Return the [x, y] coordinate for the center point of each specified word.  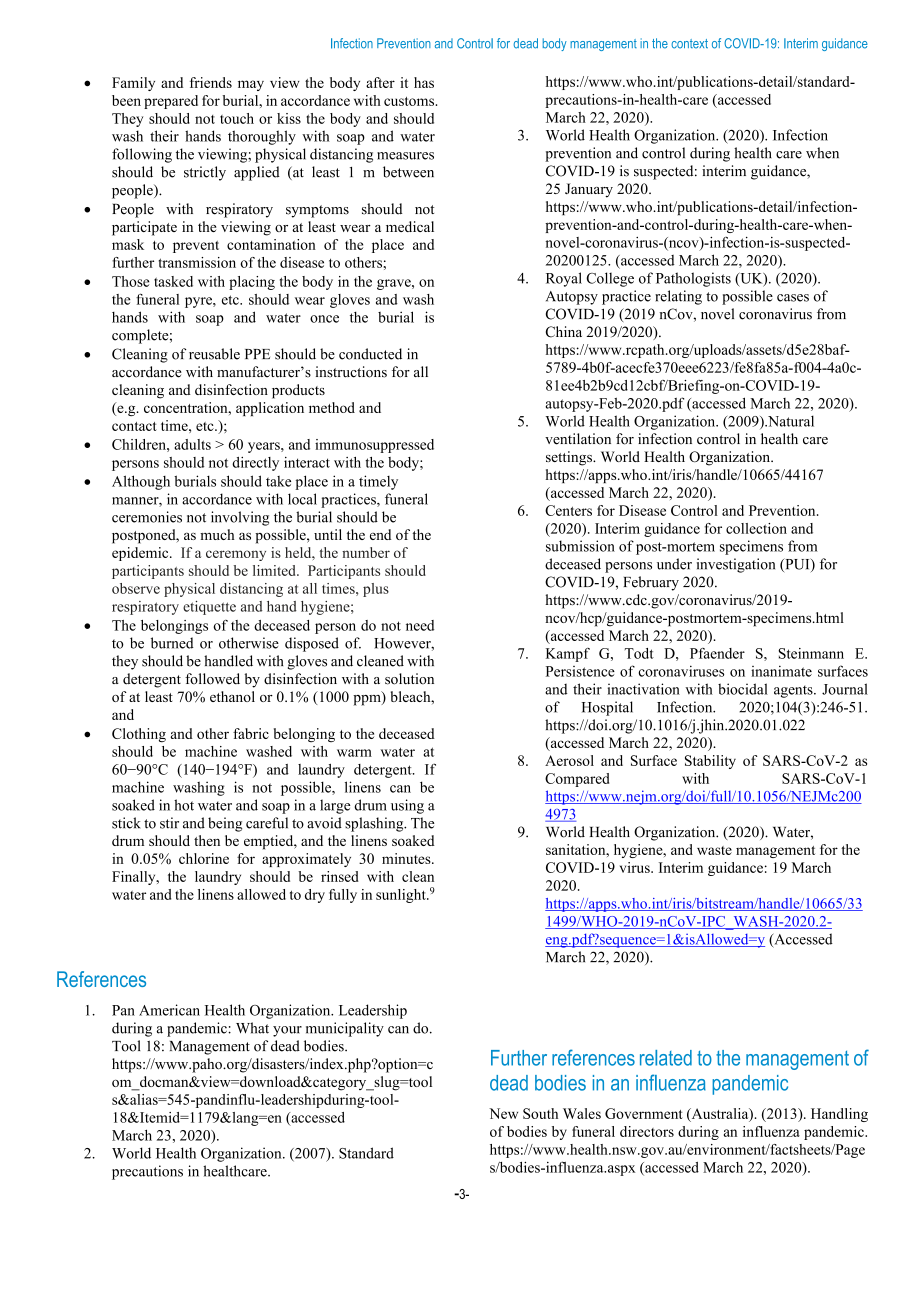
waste [714, 850]
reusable [214, 354]
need [420, 625]
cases [793, 298]
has [424, 82]
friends [211, 82]
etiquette [209, 608]
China [564, 332]
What [252, 1028]
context [689, 44]
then [207, 840]
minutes [407, 858]
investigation [736, 565]
